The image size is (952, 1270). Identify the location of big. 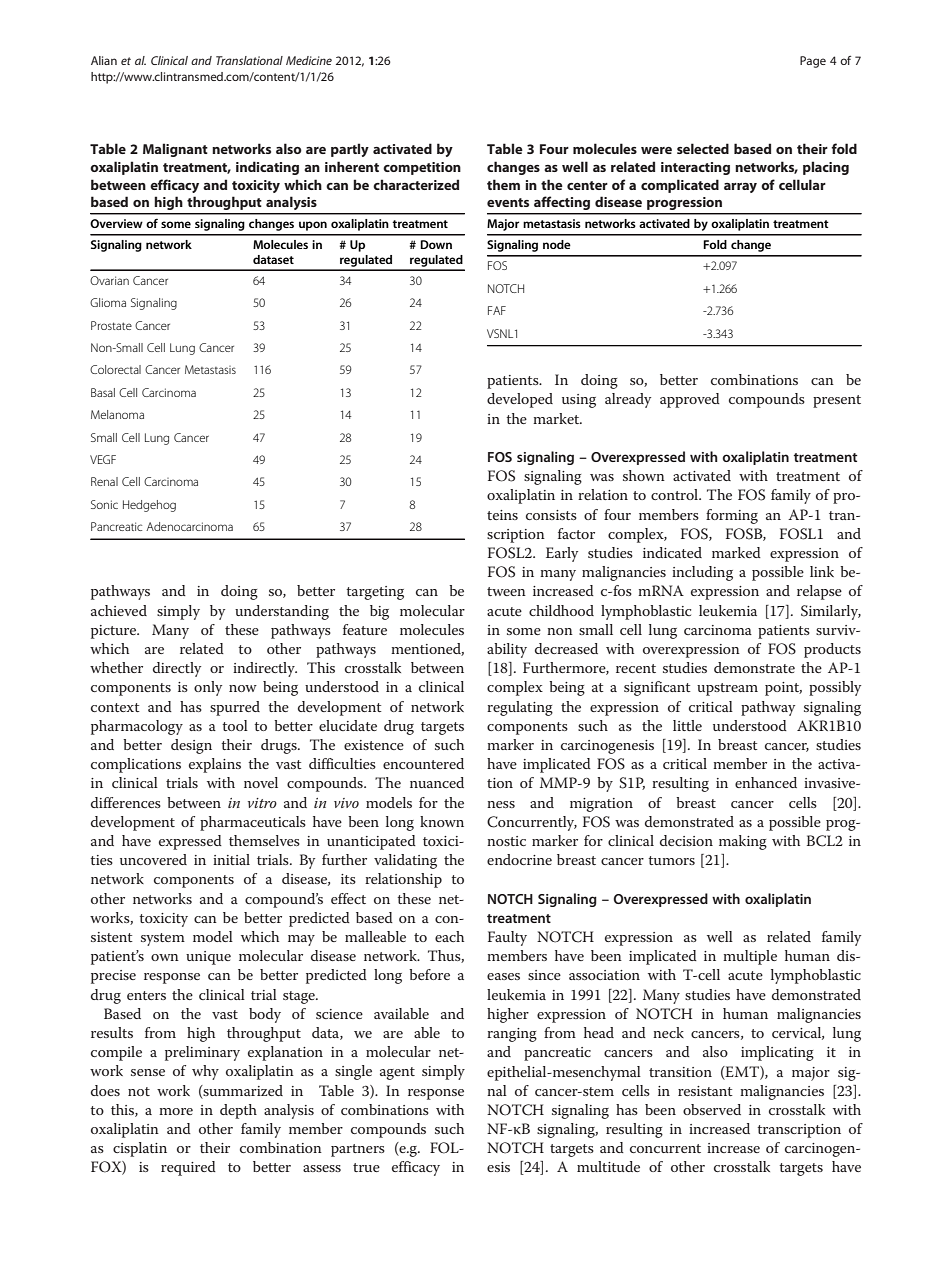
(379, 612).
